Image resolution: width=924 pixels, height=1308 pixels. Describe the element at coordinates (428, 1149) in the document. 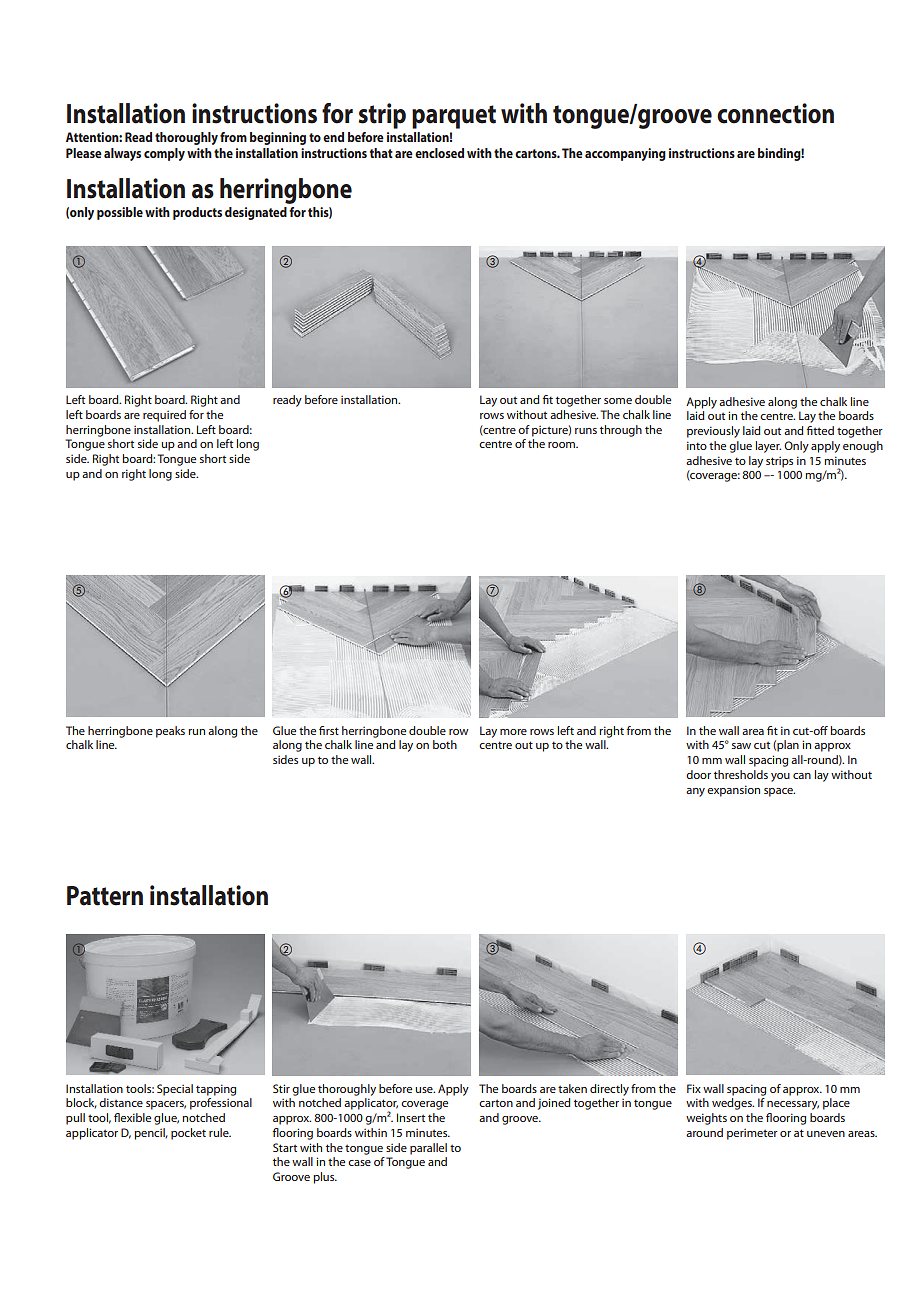

I see `parallel` at that location.
